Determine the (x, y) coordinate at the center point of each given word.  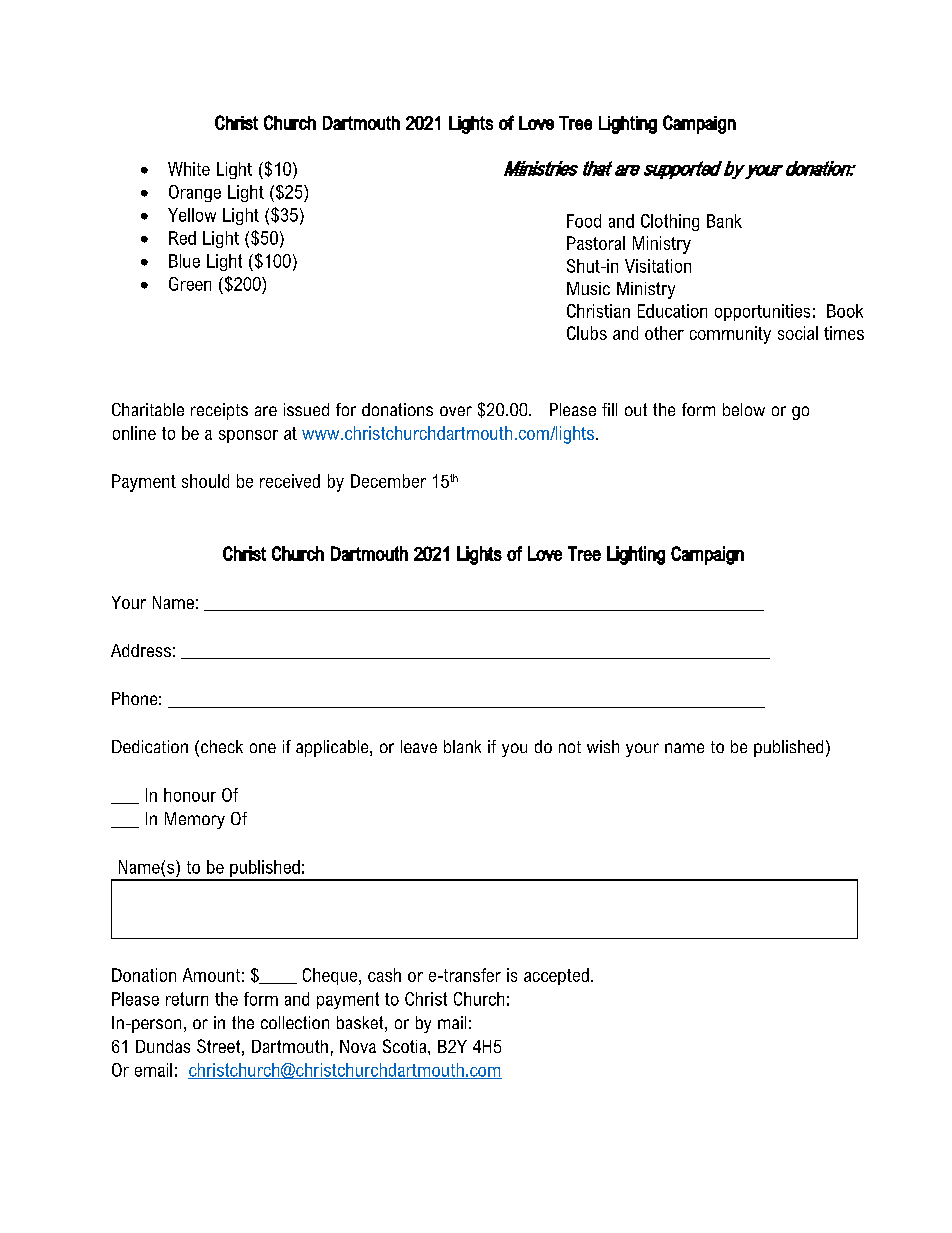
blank (462, 746)
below (744, 409)
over (456, 411)
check (222, 746)
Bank (724, 221)
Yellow (192, 215)
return (187, 999)
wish (603, 746)
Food (584, 221)
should (205, 481)
